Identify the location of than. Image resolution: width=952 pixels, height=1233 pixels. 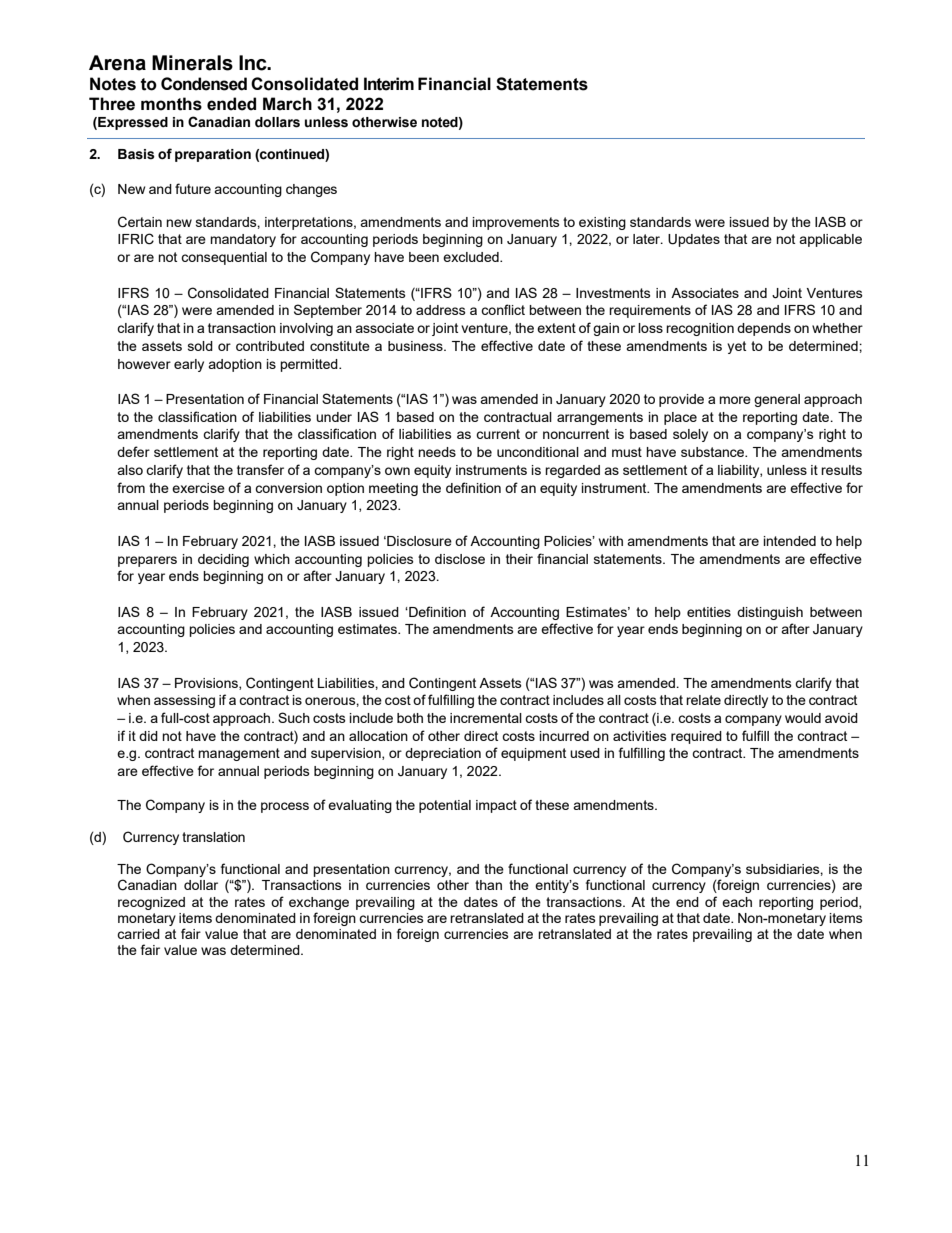
(488, 885).
